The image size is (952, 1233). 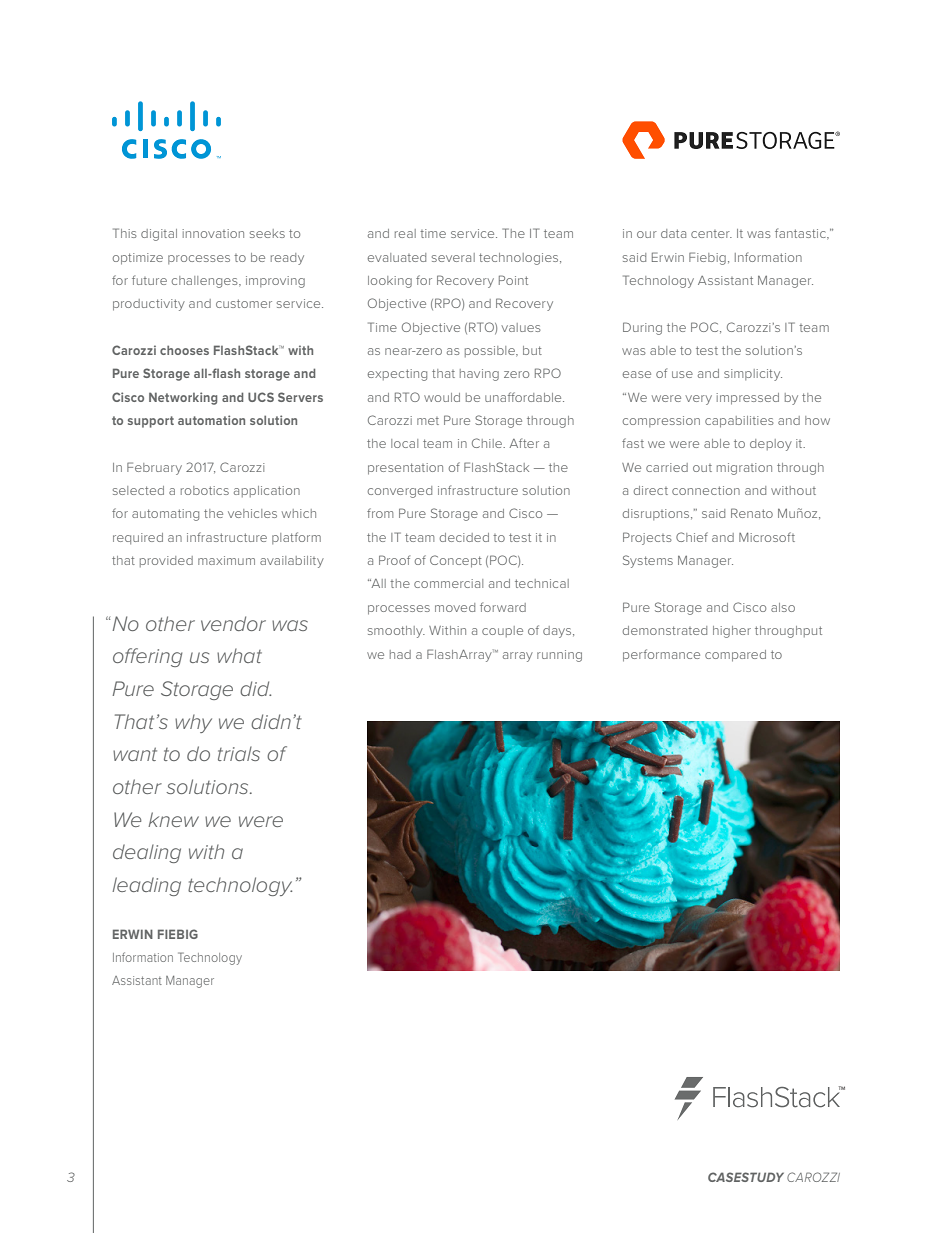 I want to click on compared, so click(x=735, y=656).
